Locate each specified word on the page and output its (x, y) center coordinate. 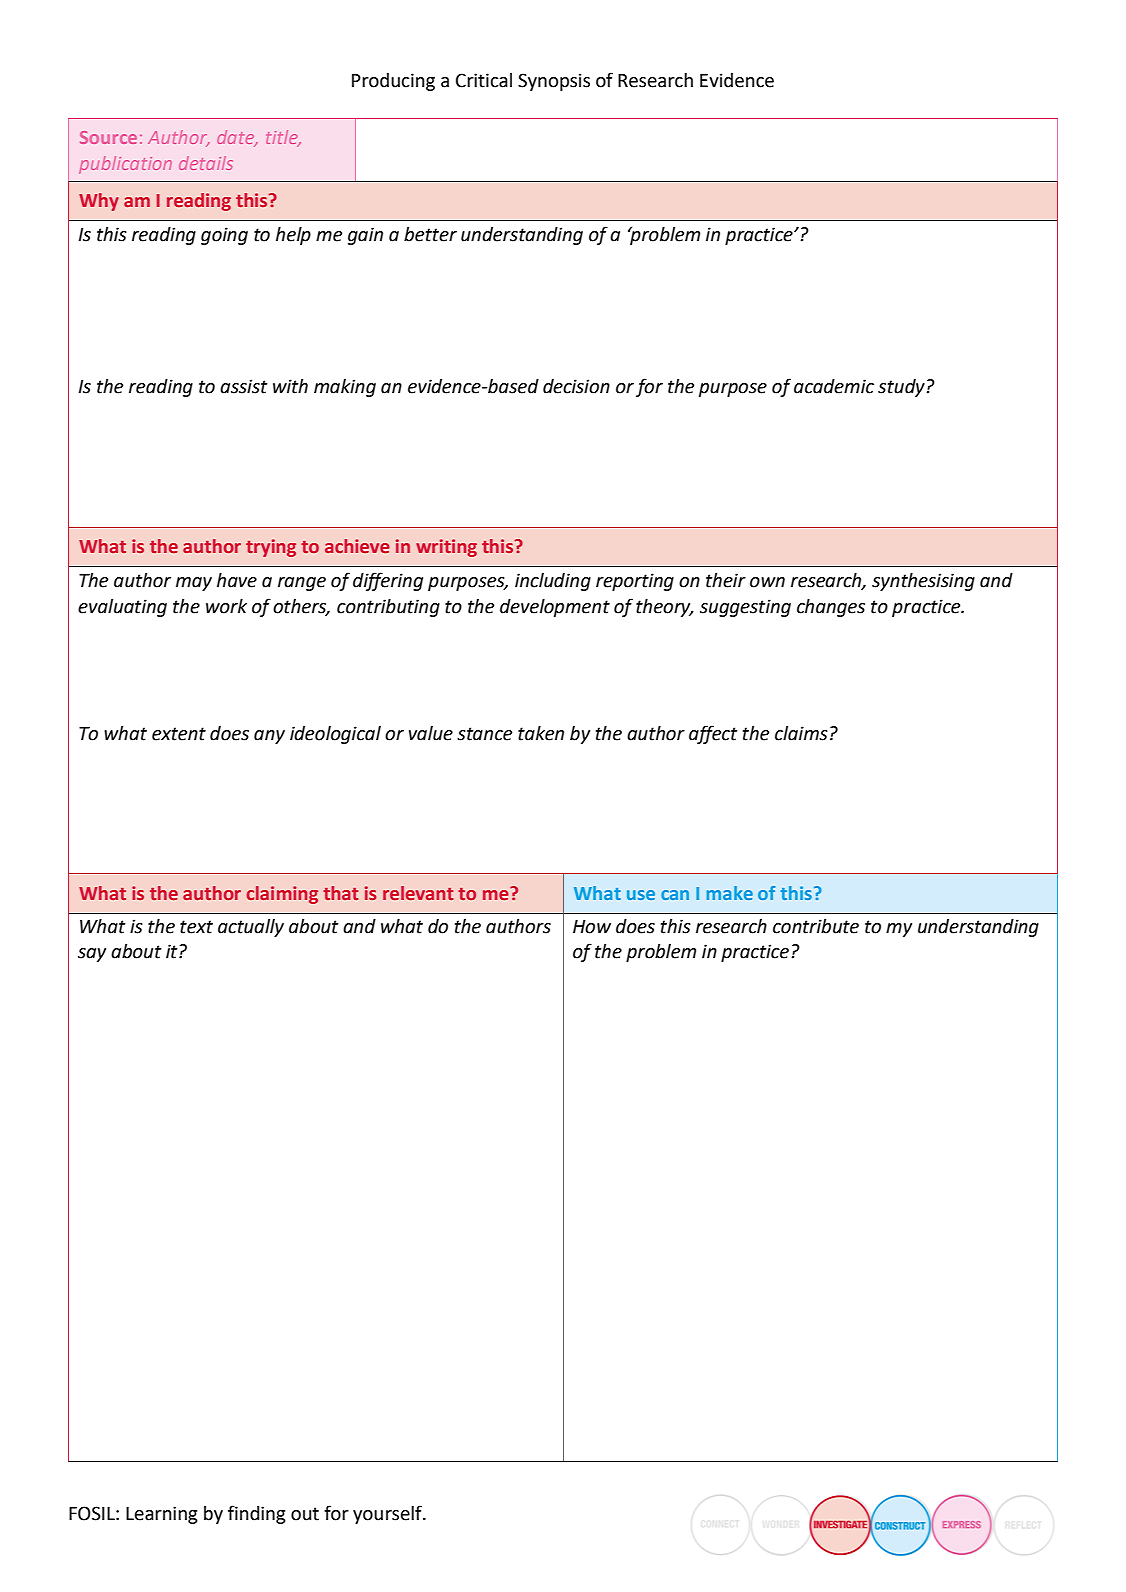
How (592, 927)
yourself (388, 1514)
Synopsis (554, 82)
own (767, 582)
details (206, 163)
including (553, 582)
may (194, 584)
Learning (161, 1515)
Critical (484, 80)
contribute (816, 926)
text (196, 927)
